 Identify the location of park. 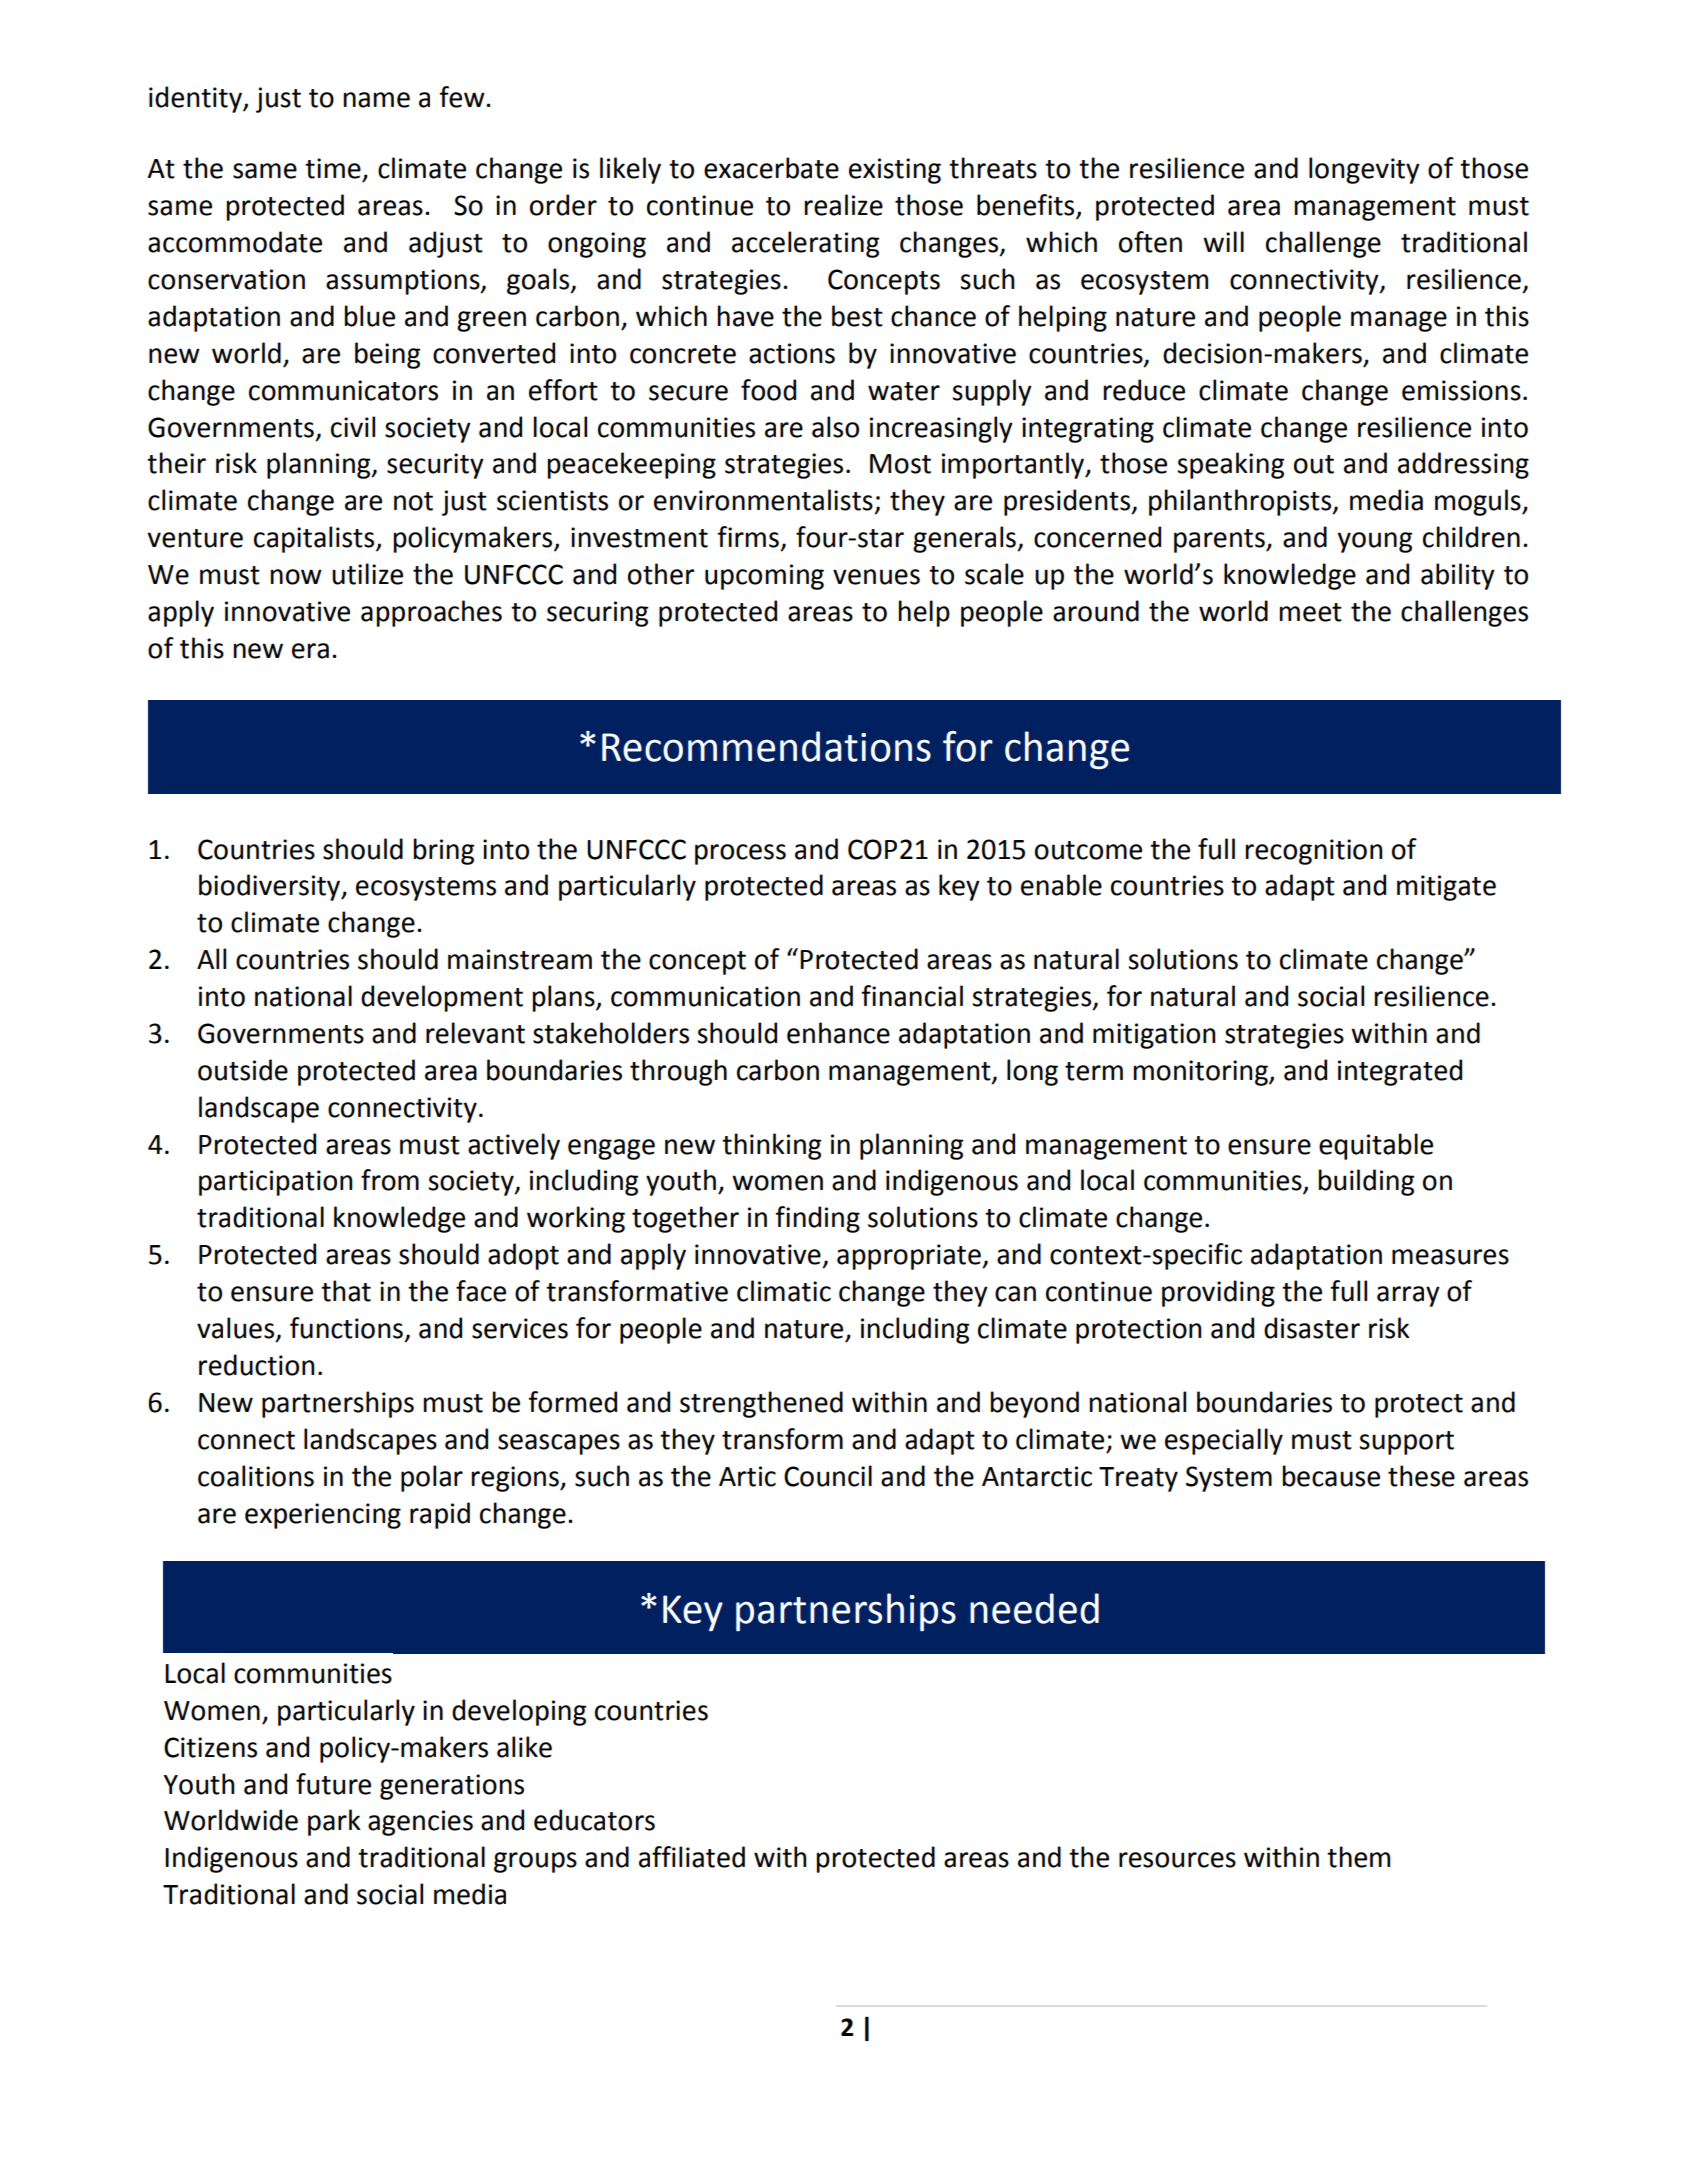
(334, 1822).
